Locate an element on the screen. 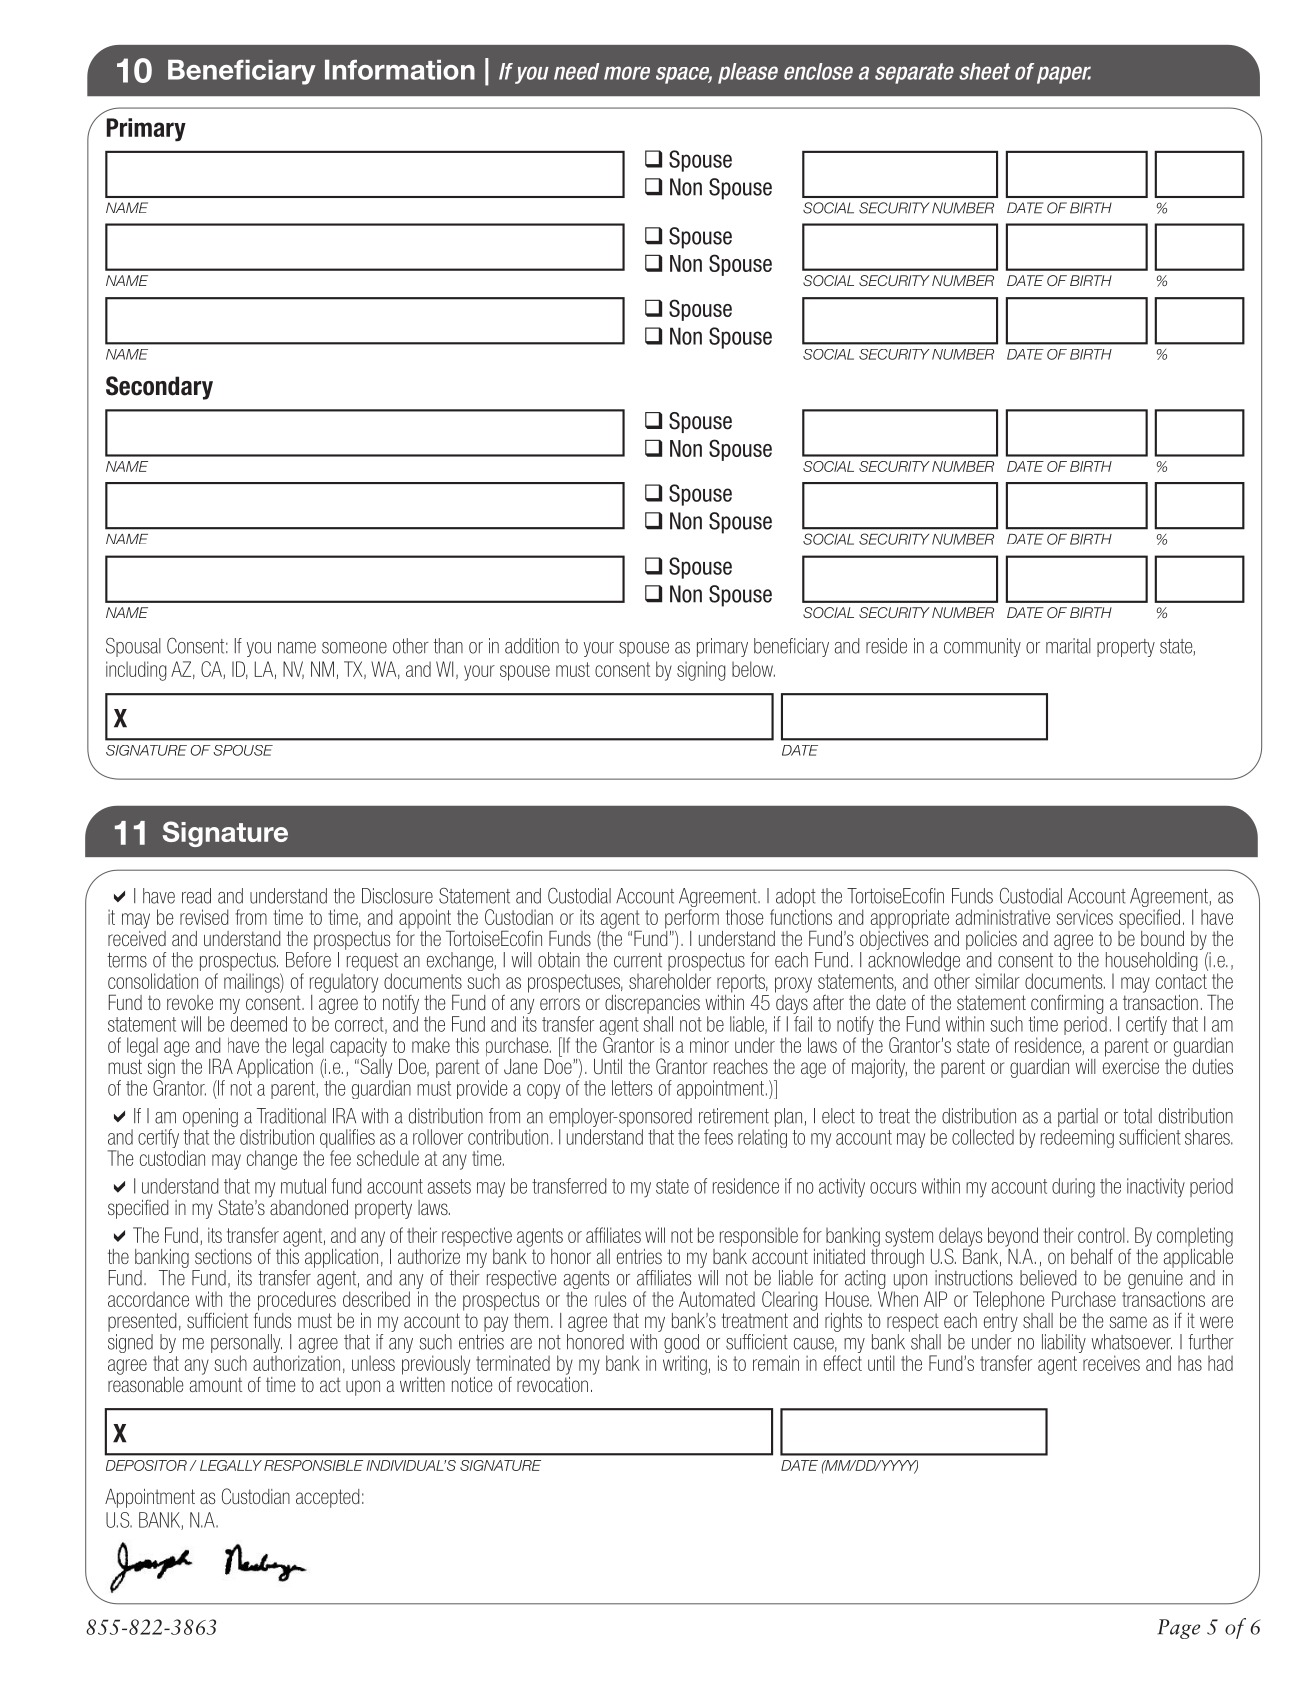  Information is located at coordinates (400, 69).
